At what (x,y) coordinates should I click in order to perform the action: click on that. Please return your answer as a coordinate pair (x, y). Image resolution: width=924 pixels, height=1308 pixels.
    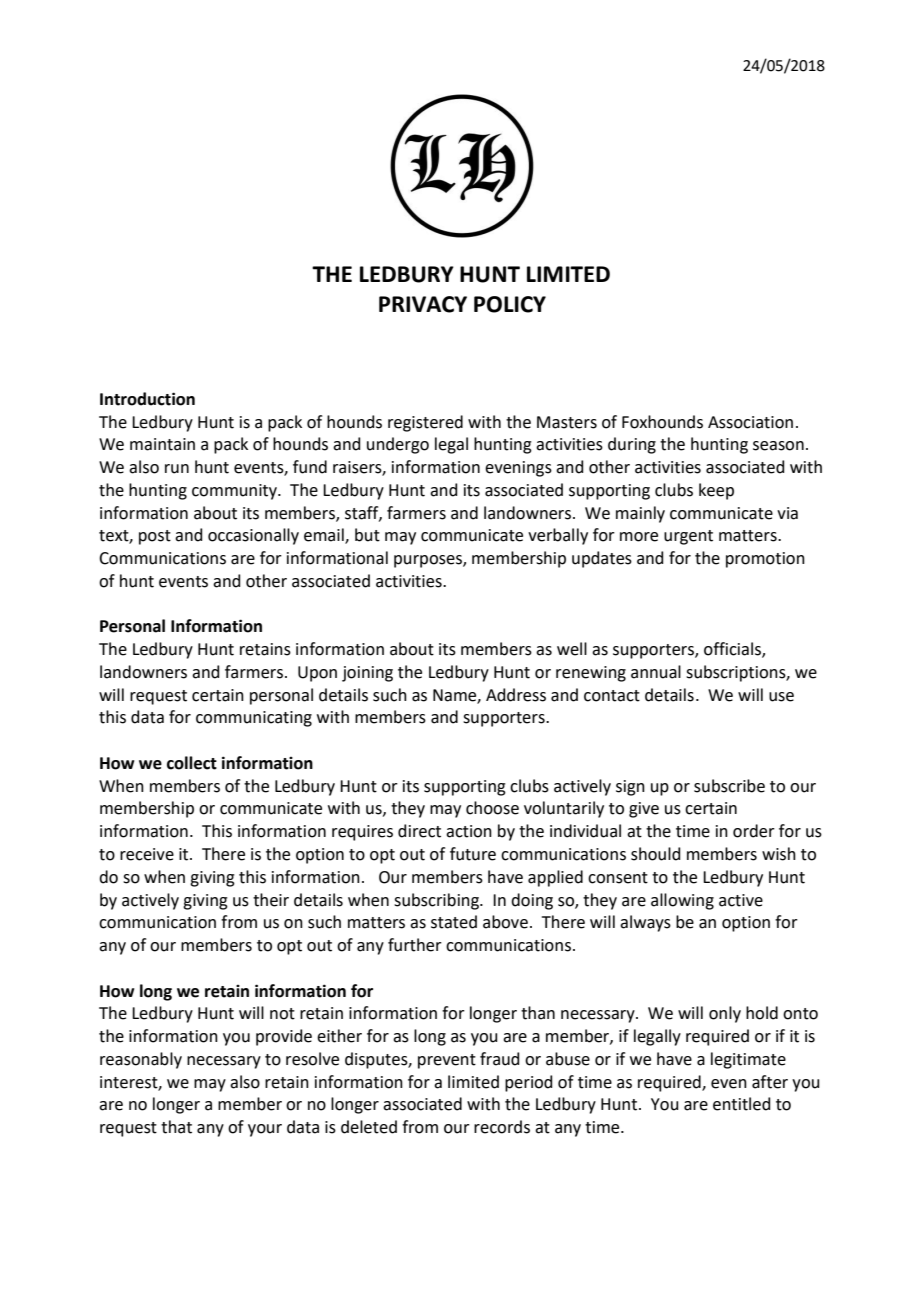
    Looking at the image, I should click on (176, 1127).
